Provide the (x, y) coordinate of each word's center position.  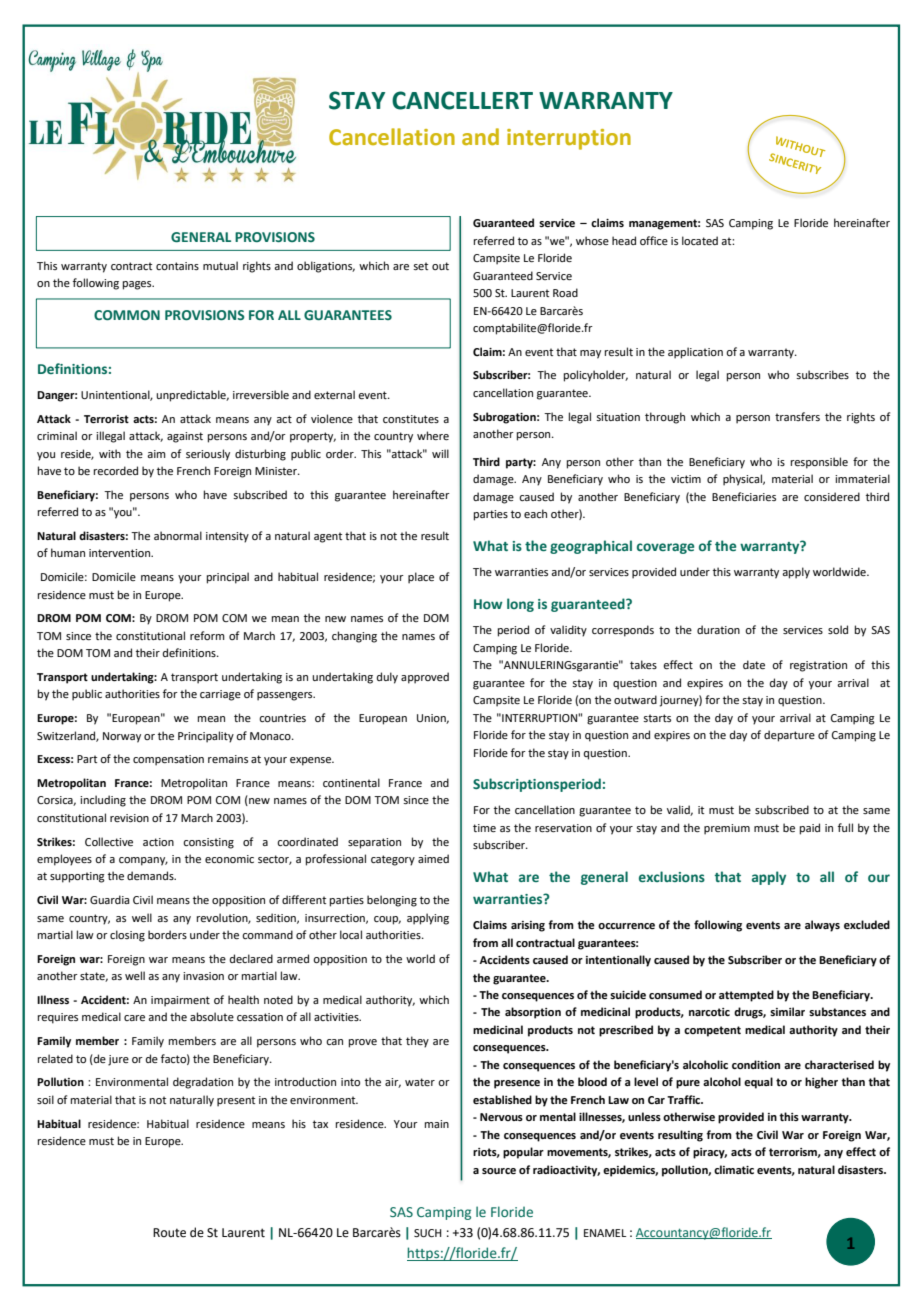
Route (169, 1233)
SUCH (428, 1233)
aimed (433, 858)
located (700, 240)
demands (151, 875)
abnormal (178, 535)
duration (718, 629)
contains (177, 266)
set (420, 266)
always (822, 926)
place (421, 578)
